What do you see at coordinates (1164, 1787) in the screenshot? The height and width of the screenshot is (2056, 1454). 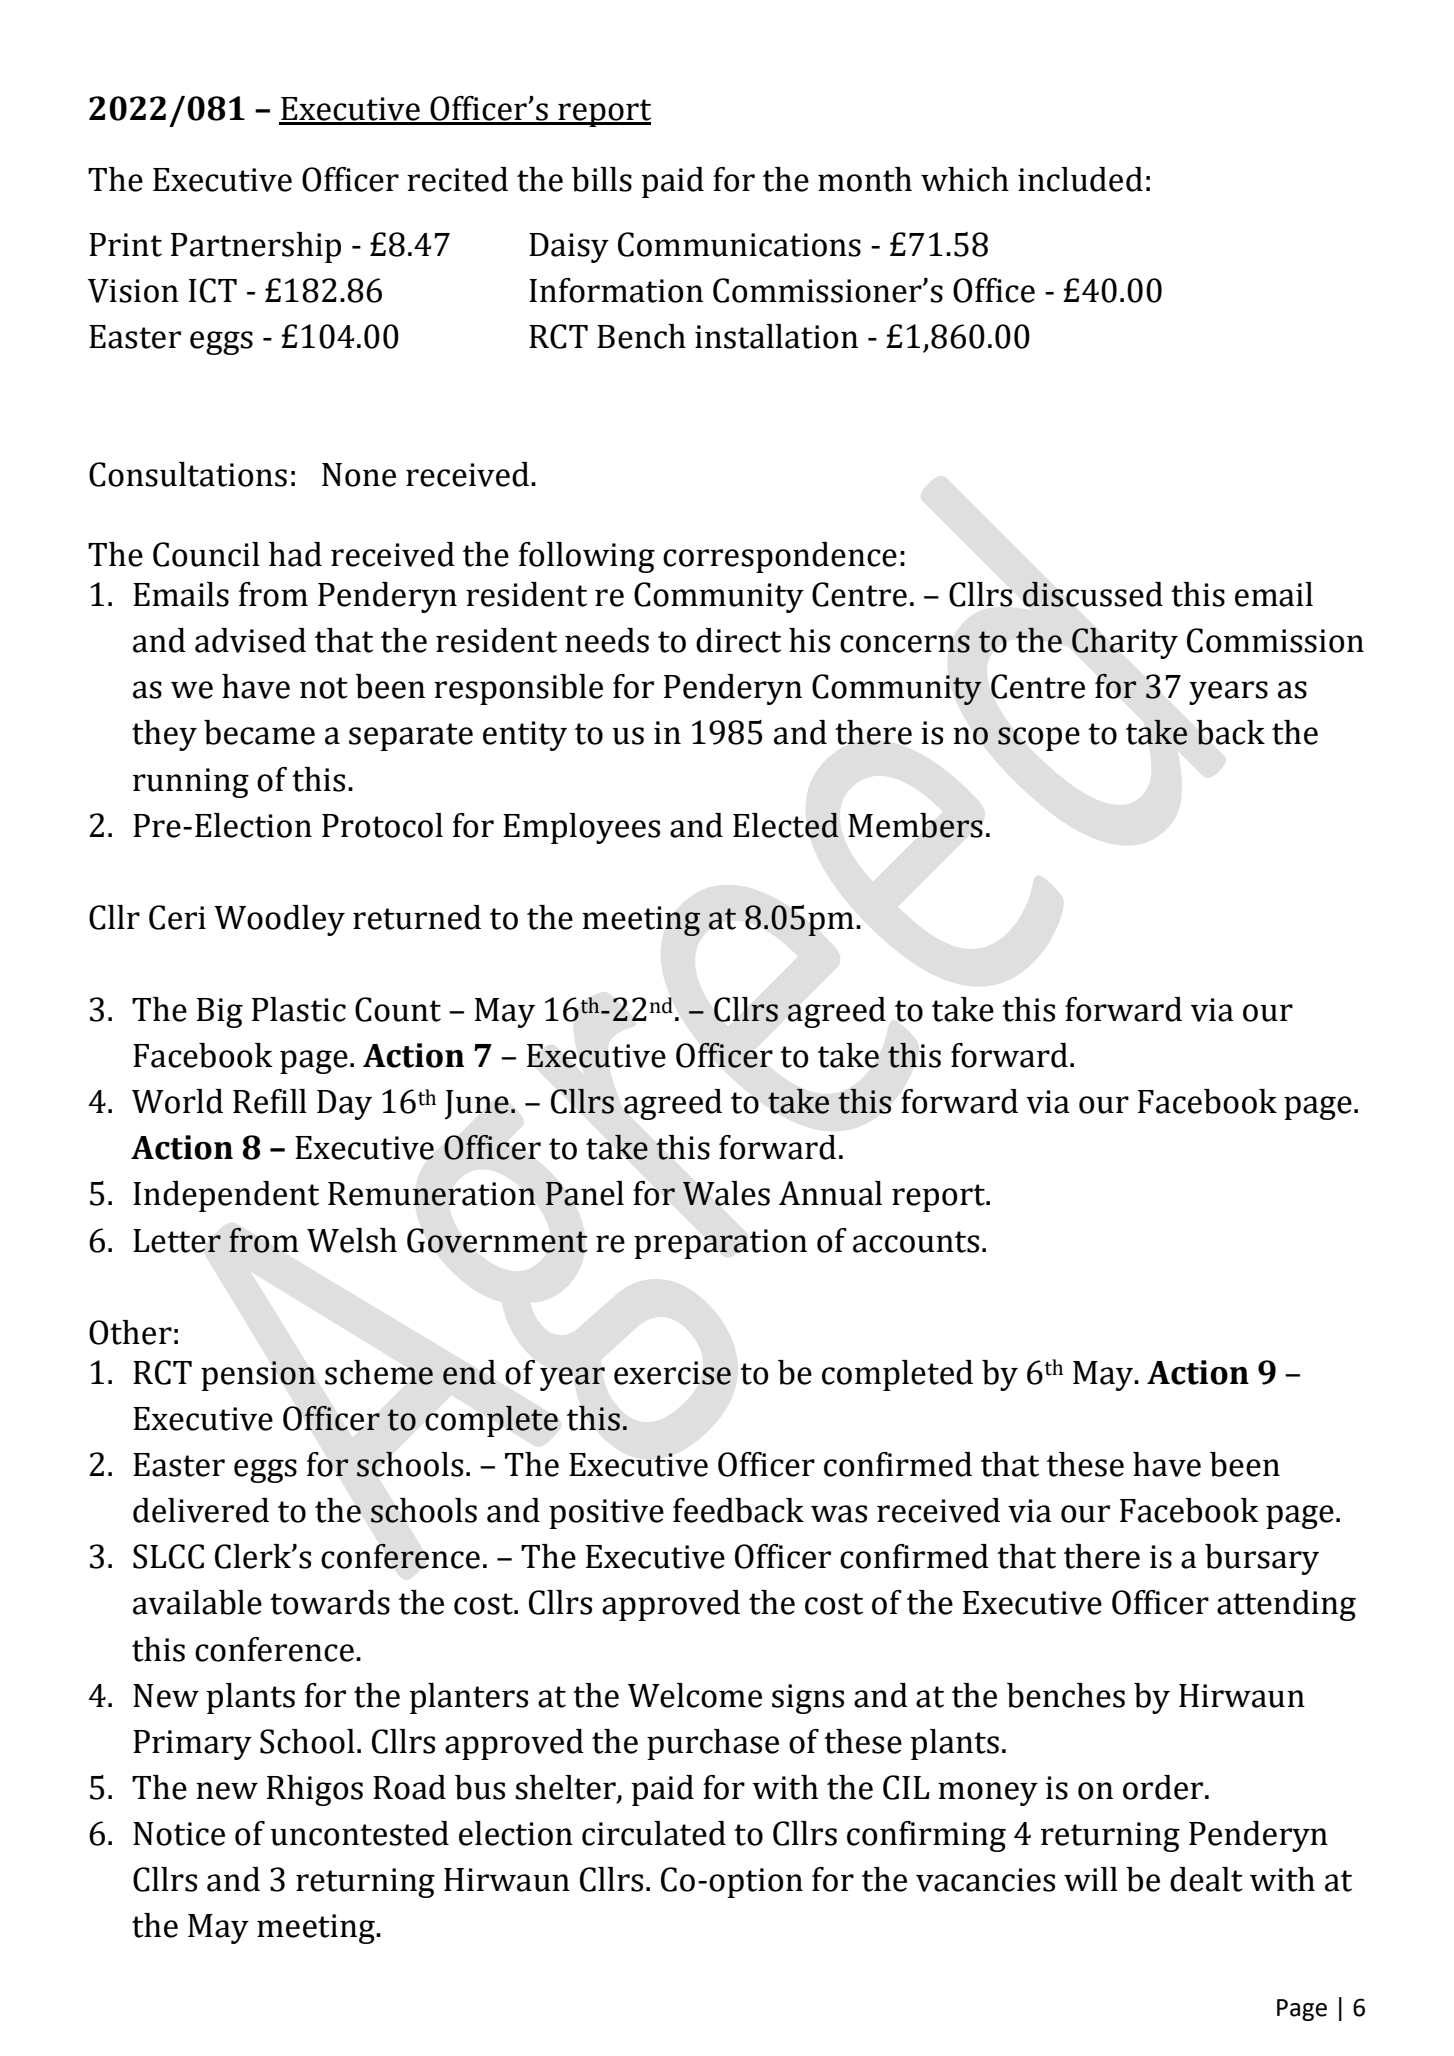 I see `order` at bounding box center [1164, 1787].
